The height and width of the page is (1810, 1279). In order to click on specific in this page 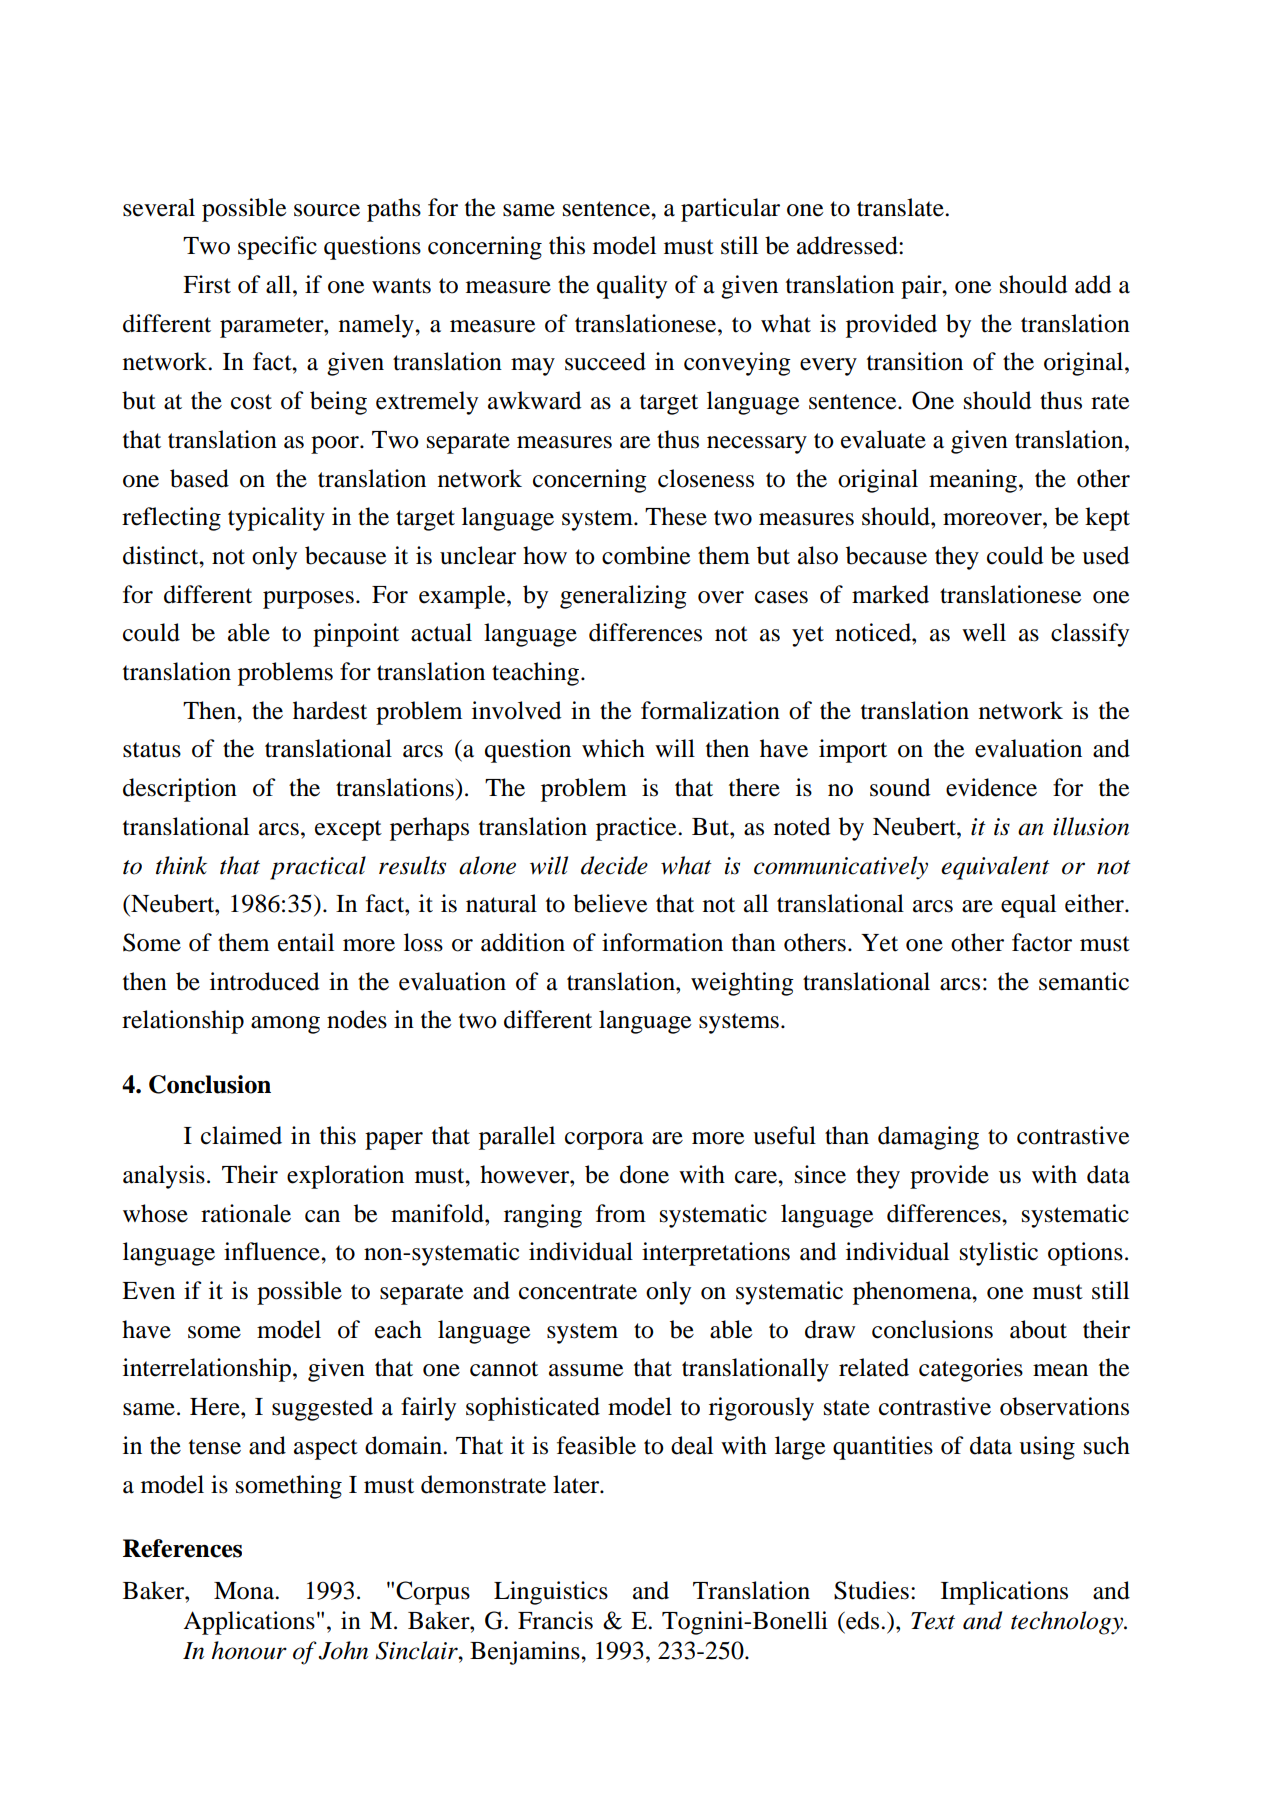, I will do `click(277, 248)`.
